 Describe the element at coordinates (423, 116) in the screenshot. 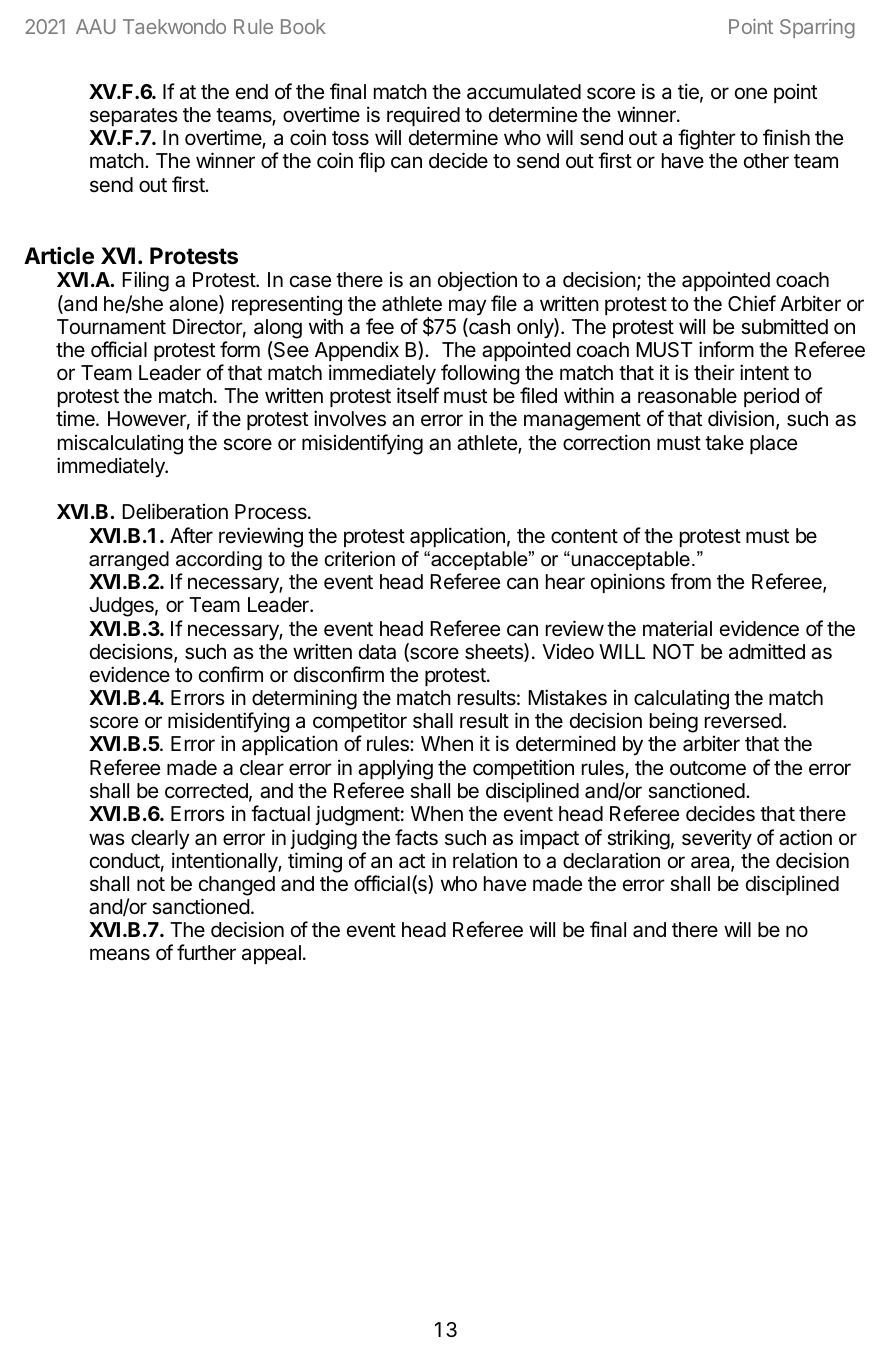

I see `required` at that location.
